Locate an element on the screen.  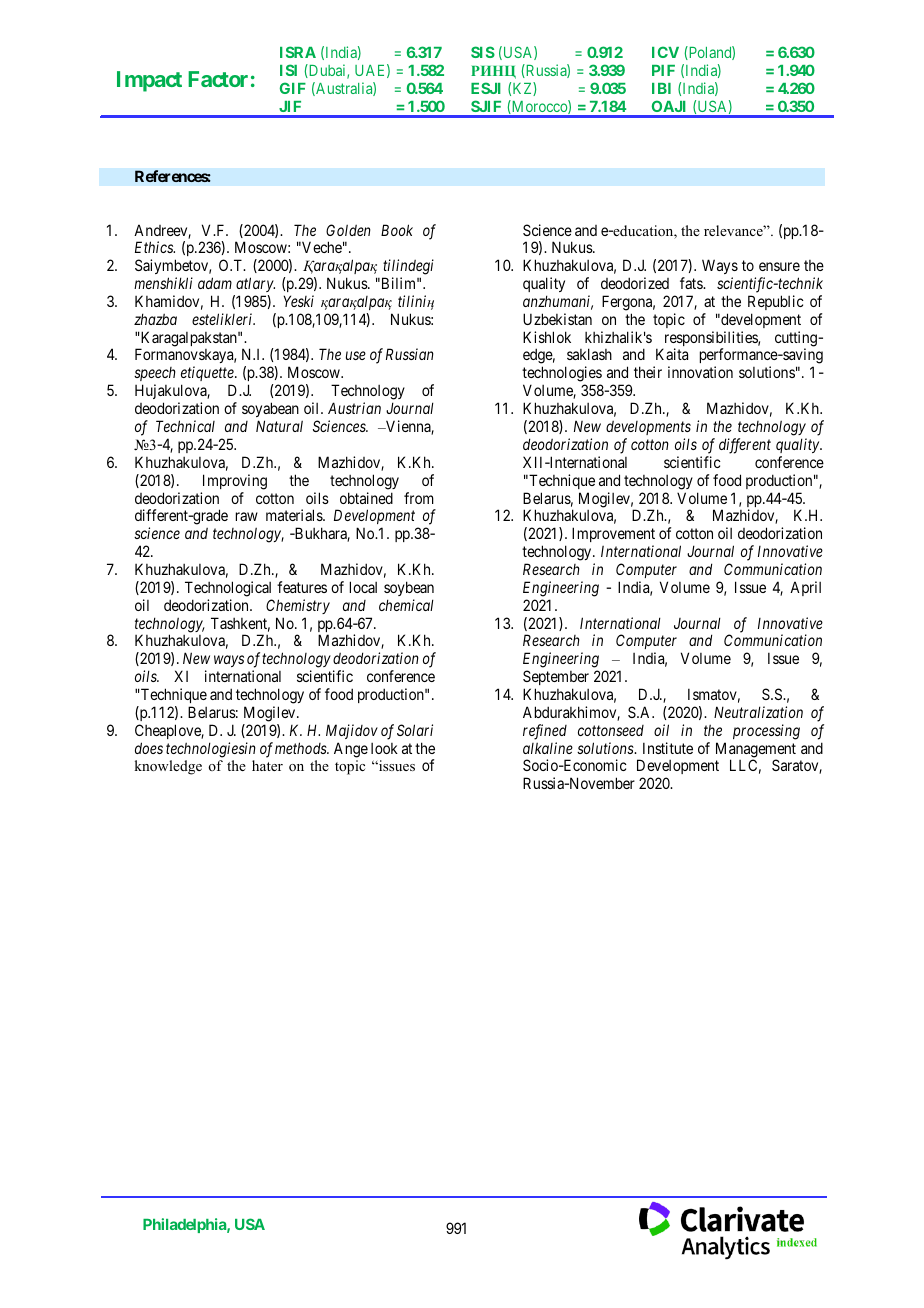
ensure is located at coordinates (779, 266).
